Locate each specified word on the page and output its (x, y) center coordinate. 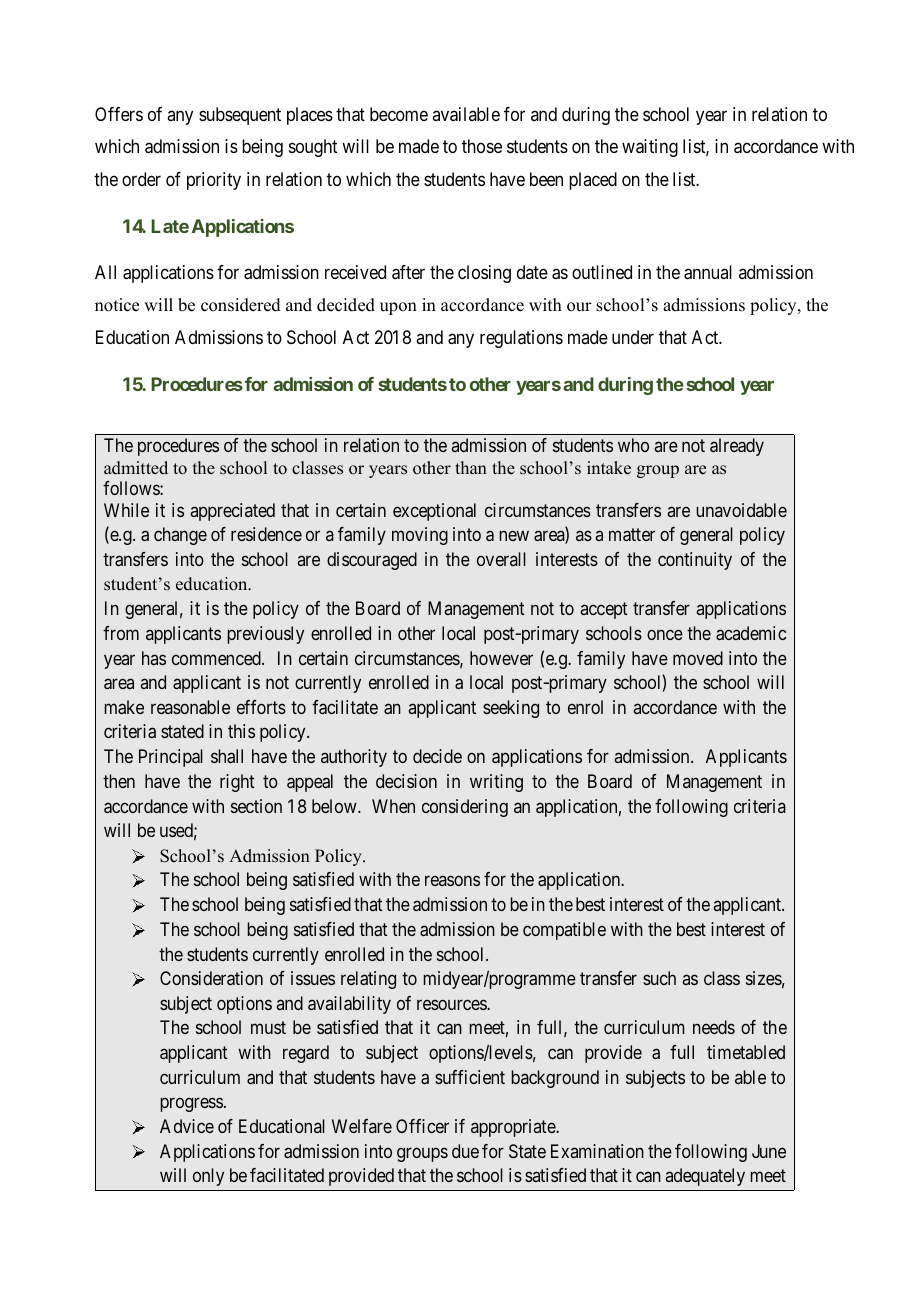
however (501, 658)
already (737, 447)
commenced (217, 658)
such (659, 978)
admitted (136, 468)
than (471, 467)
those (482, 146)
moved (698, 658)
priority (214, 181)
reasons (452, 881)
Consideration (211, 978)
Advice (187, 1126)
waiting (650, 148)
